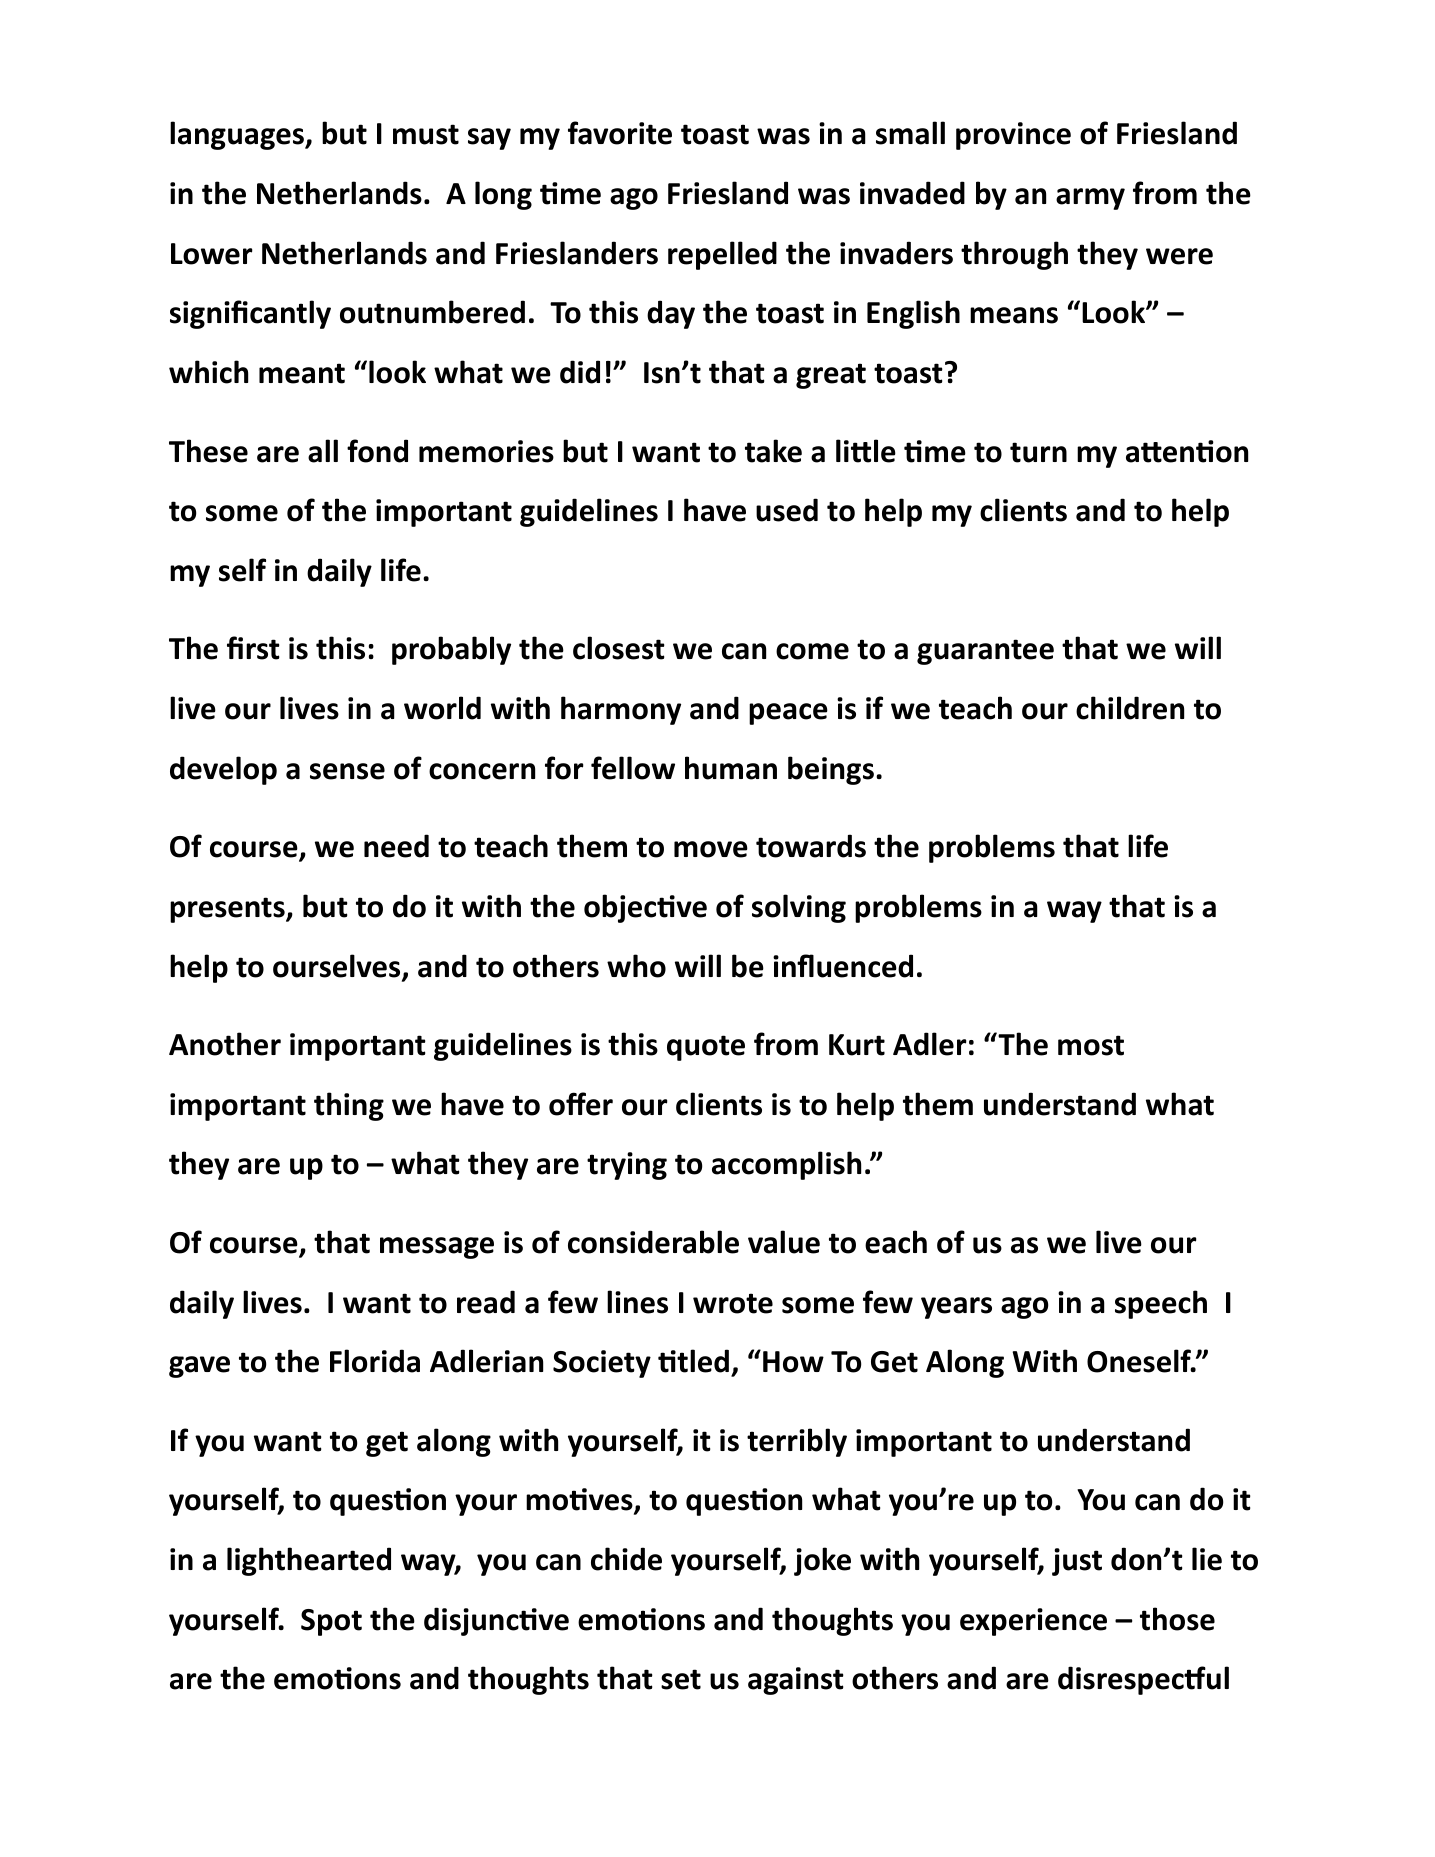 This image has width=1435, height=1857. What do you see at coordinates (1091, 1045) in the image?
I see `most` at bounding box center [1091, 1045].
